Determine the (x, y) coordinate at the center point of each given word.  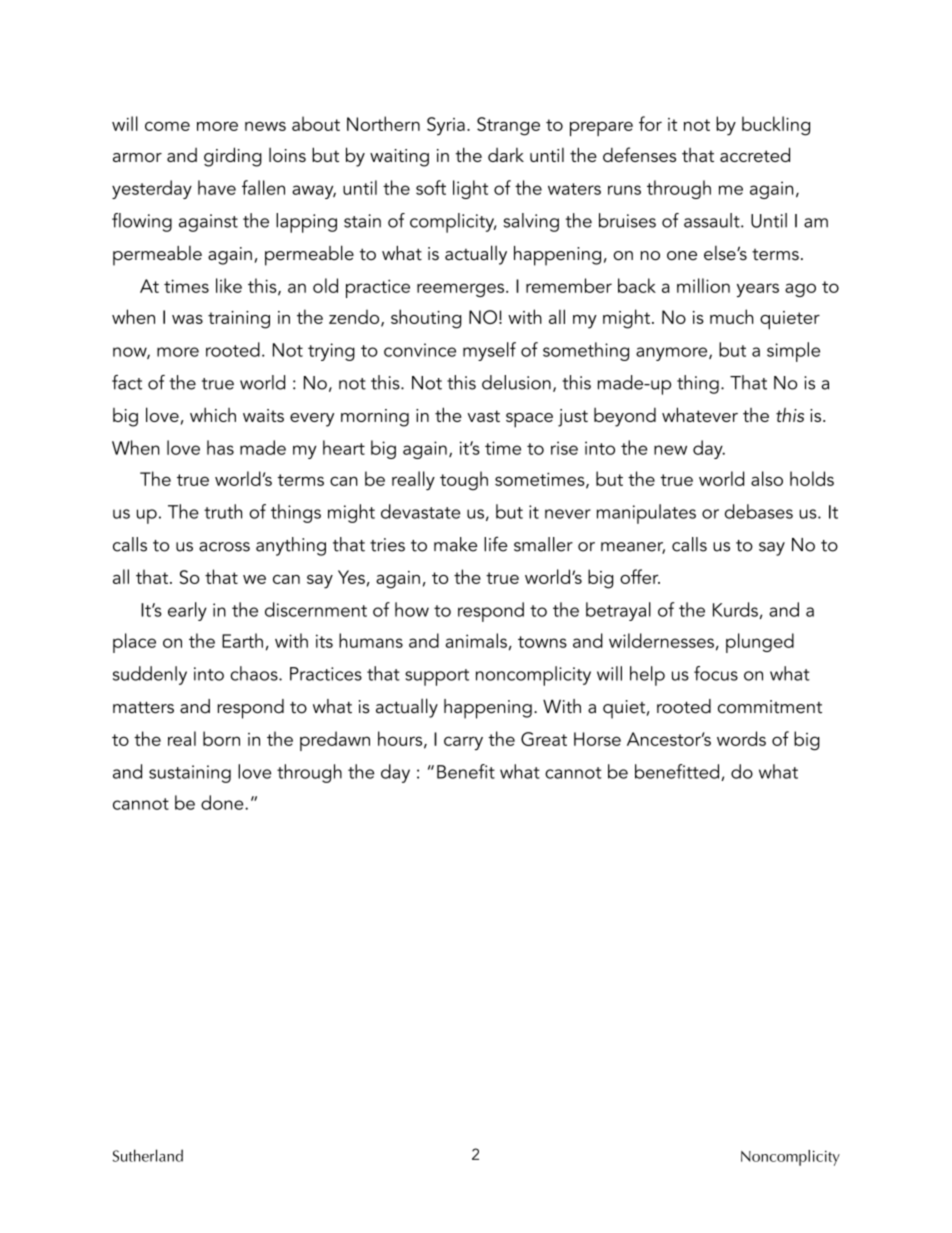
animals (476, 640)
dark (506, 155)
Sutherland (148, 1155)
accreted (755, 154)
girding (233, 157)
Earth (242, 640)
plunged (760, 643)
